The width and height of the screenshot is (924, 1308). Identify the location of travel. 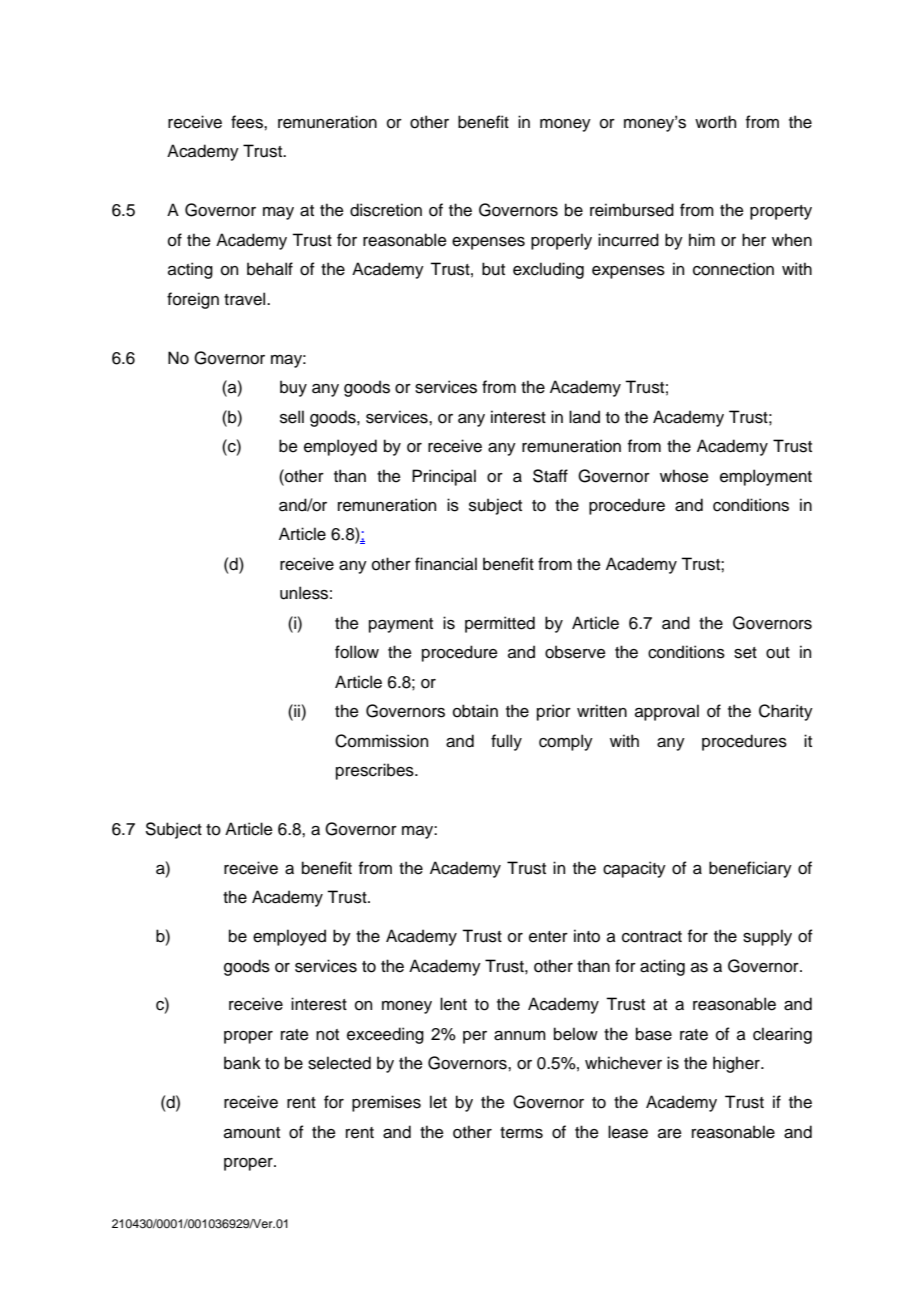
(246, 299).
